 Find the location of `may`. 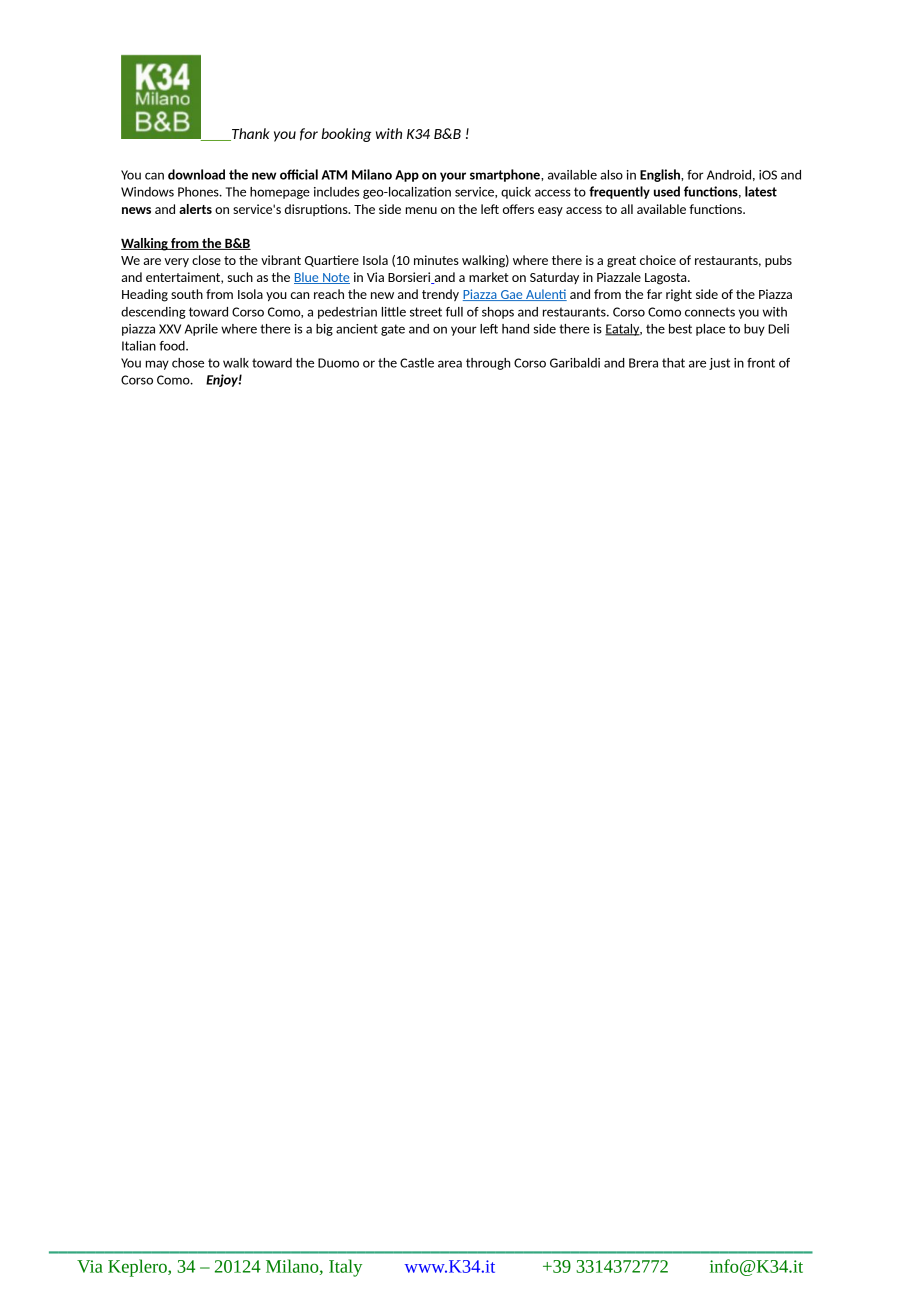

may is located at coordinates (157, 365).
